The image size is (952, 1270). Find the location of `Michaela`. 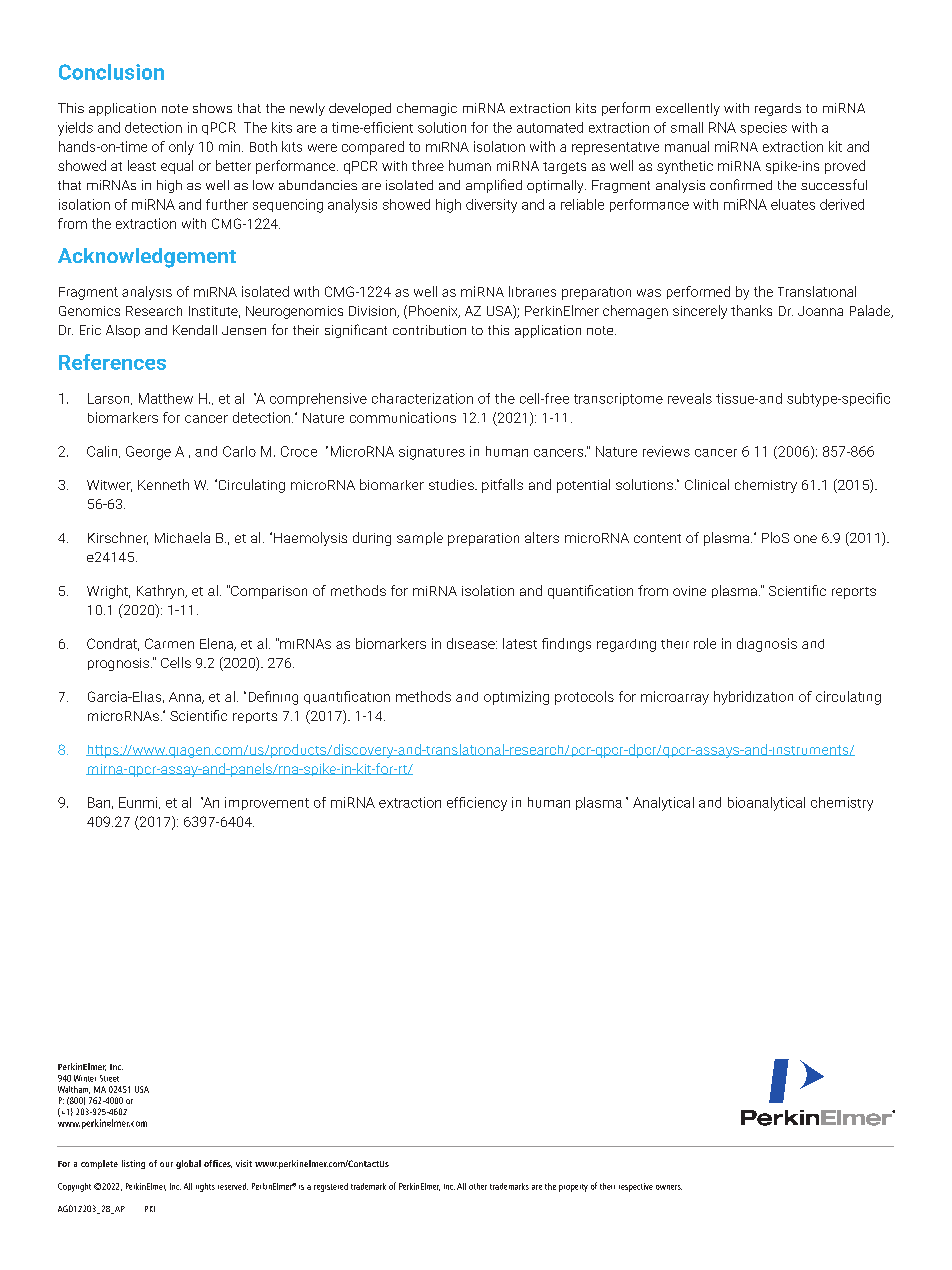

Michaela is located at coordinates (182, 537).
